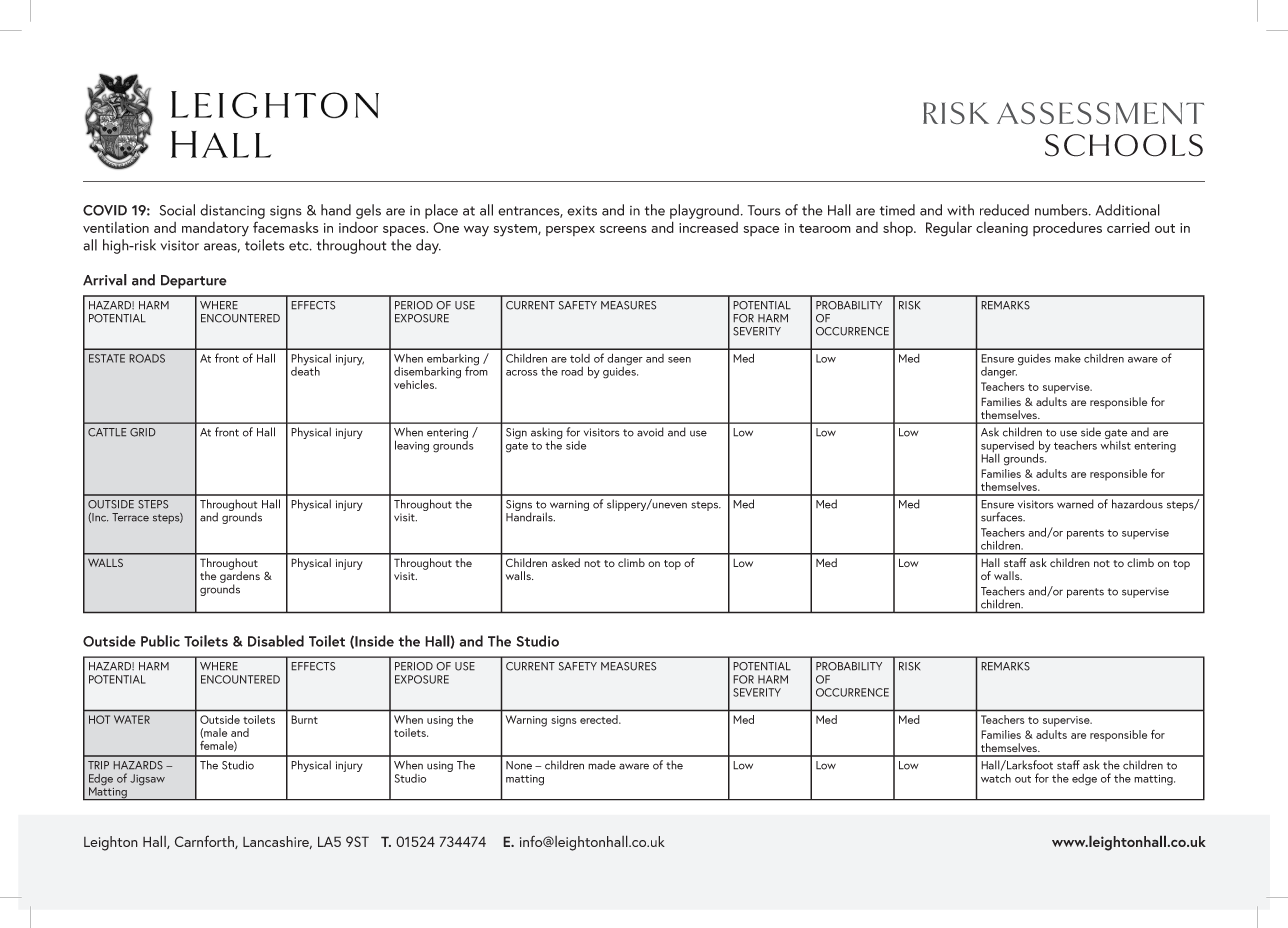 This document has width=1288, height=928. What do you see at coordinates (650, 432) in the document?
I see `avoid` at bounding box center [650, 432].
